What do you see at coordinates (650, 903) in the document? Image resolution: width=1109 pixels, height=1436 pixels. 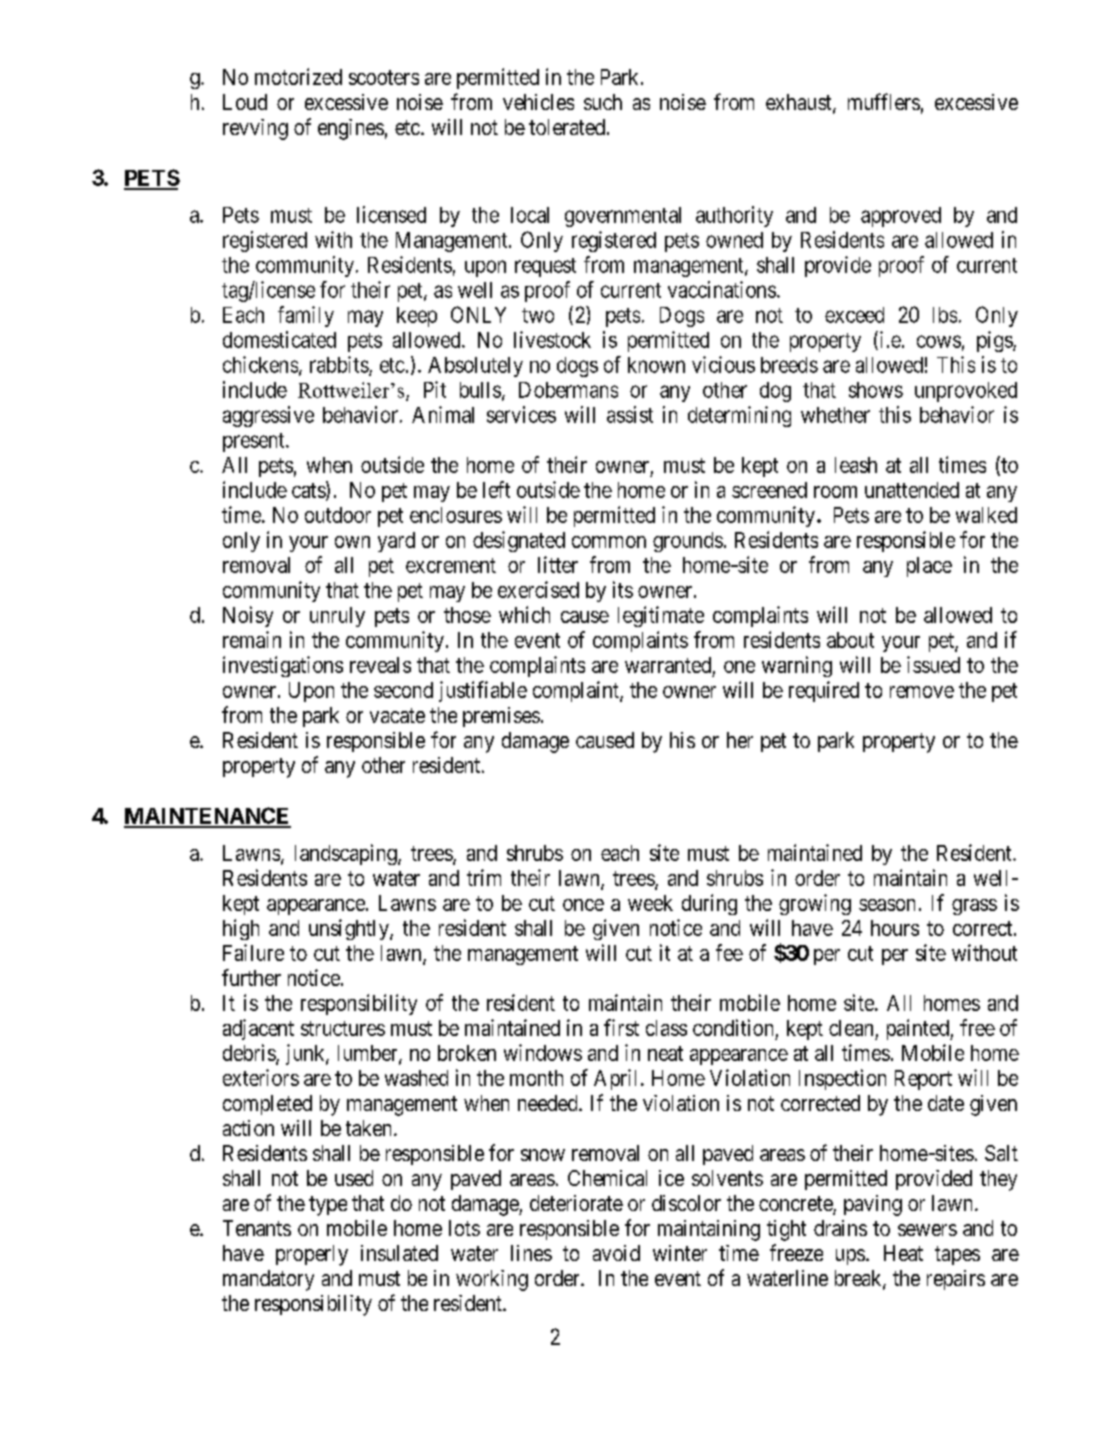 I see `week` at bounding box center [650, 903].
